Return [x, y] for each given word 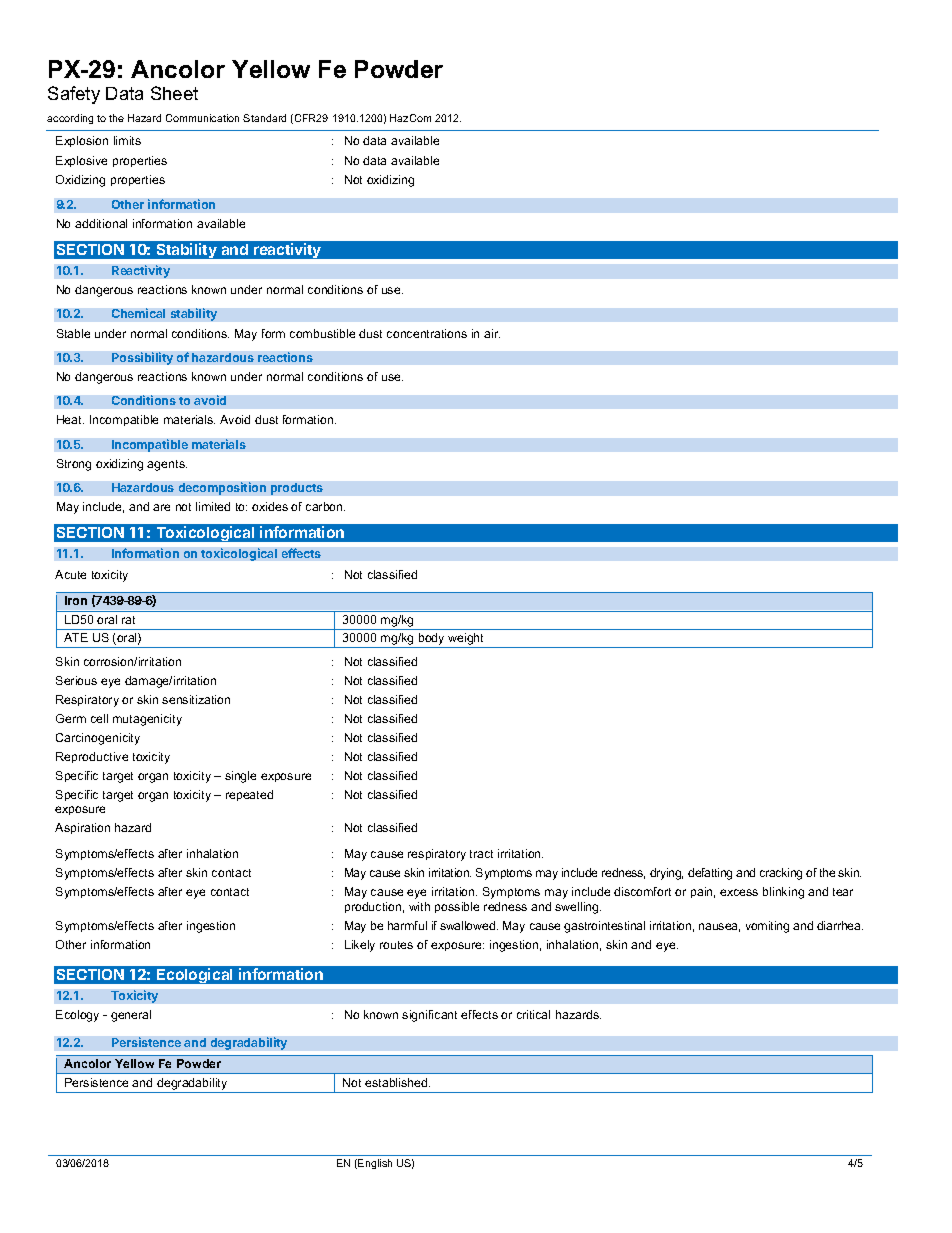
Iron [76, 600]
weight [466, 640]
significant [429, 1016]
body [432, 640]
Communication [202, 118]
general [131, 1016]
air [492, 333]
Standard [264, 118]
